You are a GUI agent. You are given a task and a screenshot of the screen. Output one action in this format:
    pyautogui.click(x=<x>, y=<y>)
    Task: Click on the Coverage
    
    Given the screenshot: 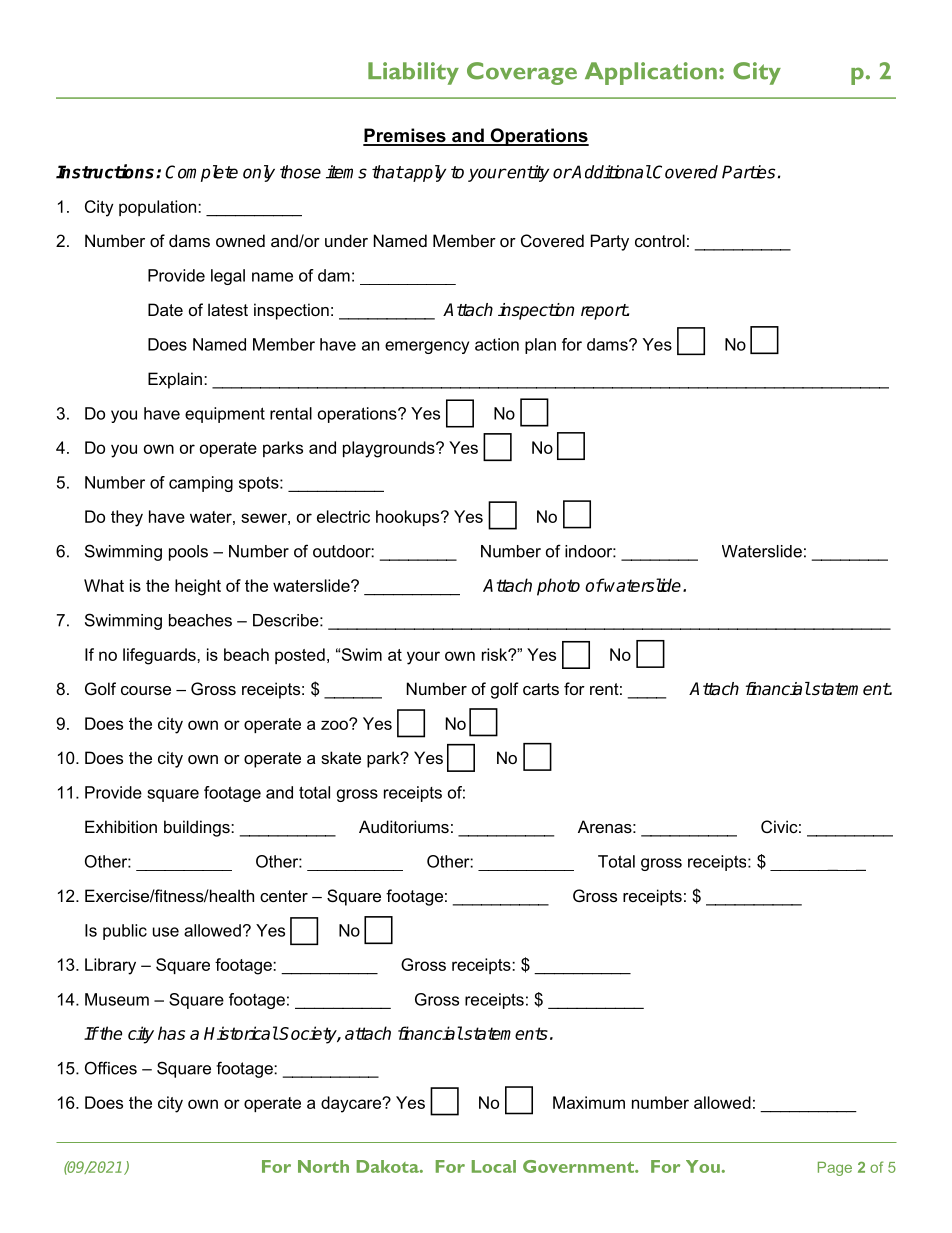 What is the action you would take?
    pyautogui.click(x=522, y=73)
